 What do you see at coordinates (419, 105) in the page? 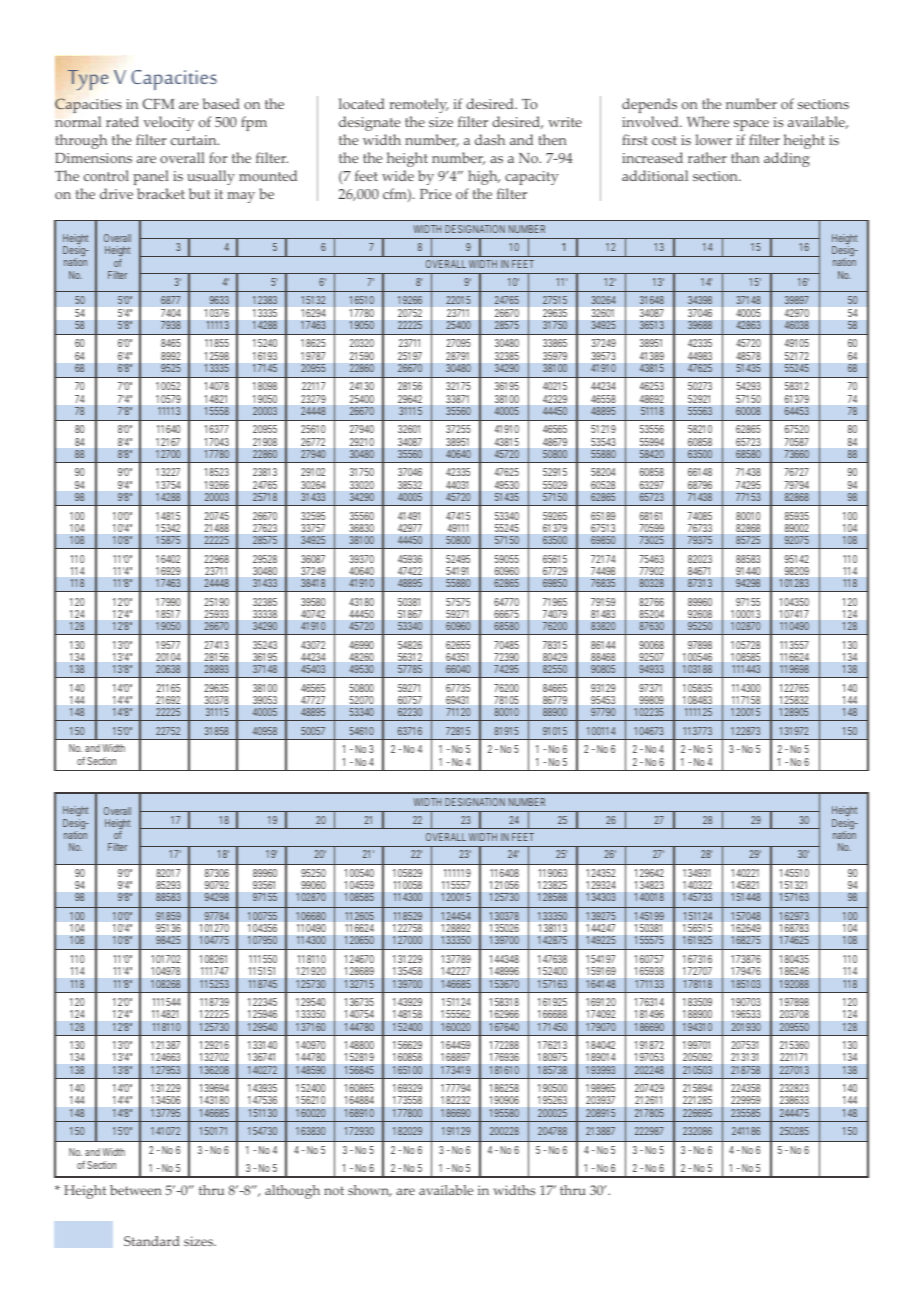
I see `remotely` at bounding box center [419, 105].
